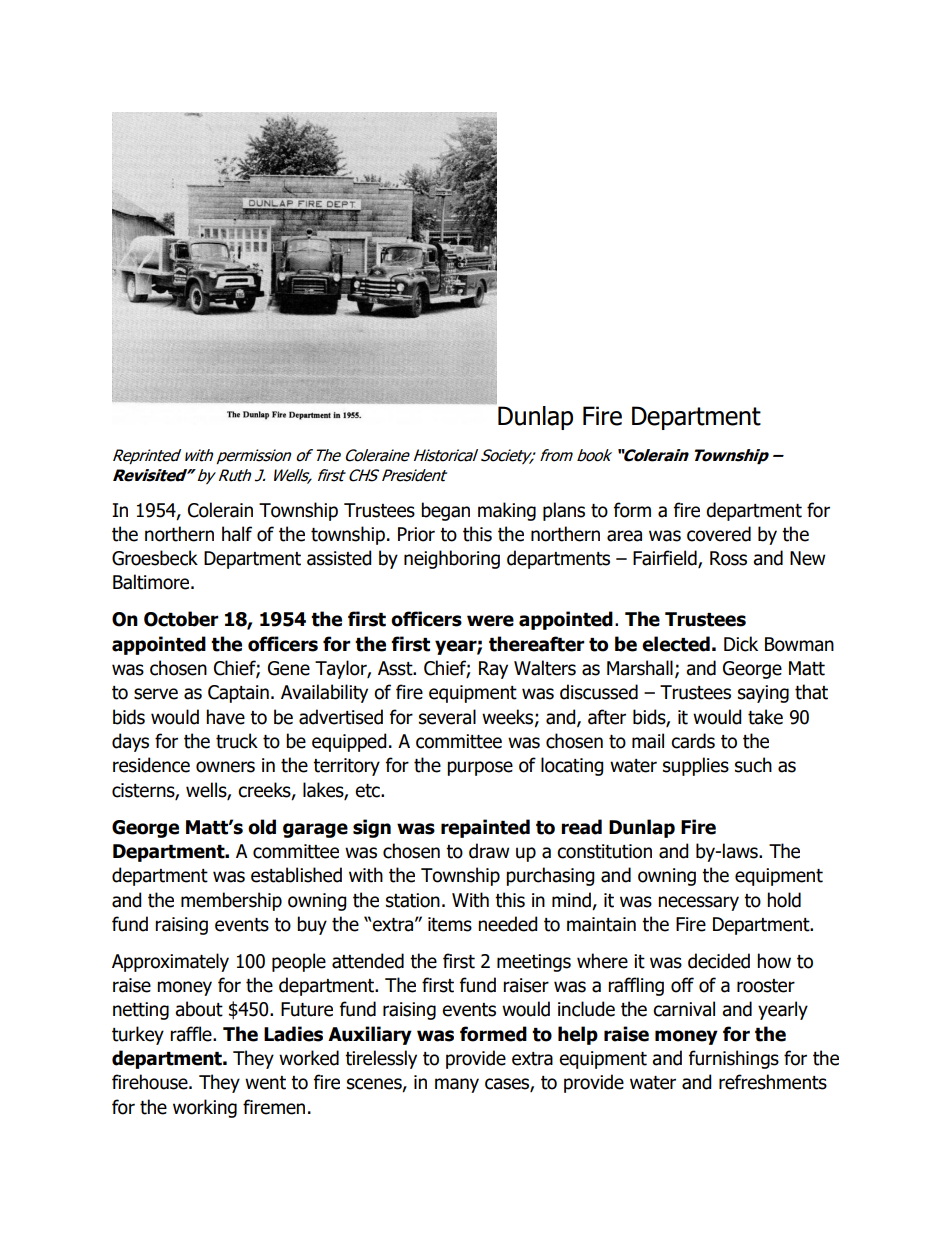 This document has height=1233, width=952. Describe the element at coordinates (719, 961) in the document. I see `decided` at that location.
